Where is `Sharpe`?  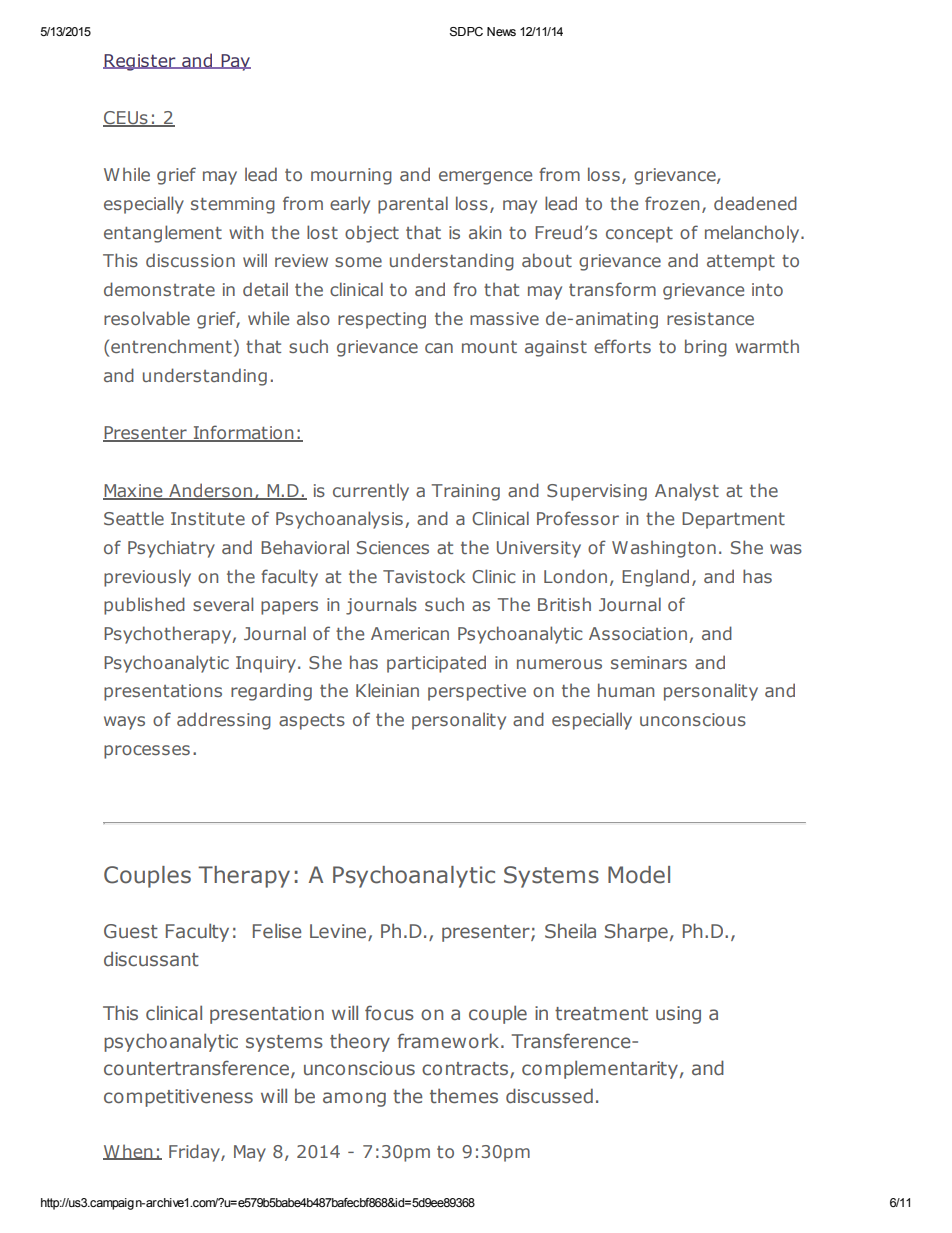
Sharpe is located at coordinates (636, 932).
